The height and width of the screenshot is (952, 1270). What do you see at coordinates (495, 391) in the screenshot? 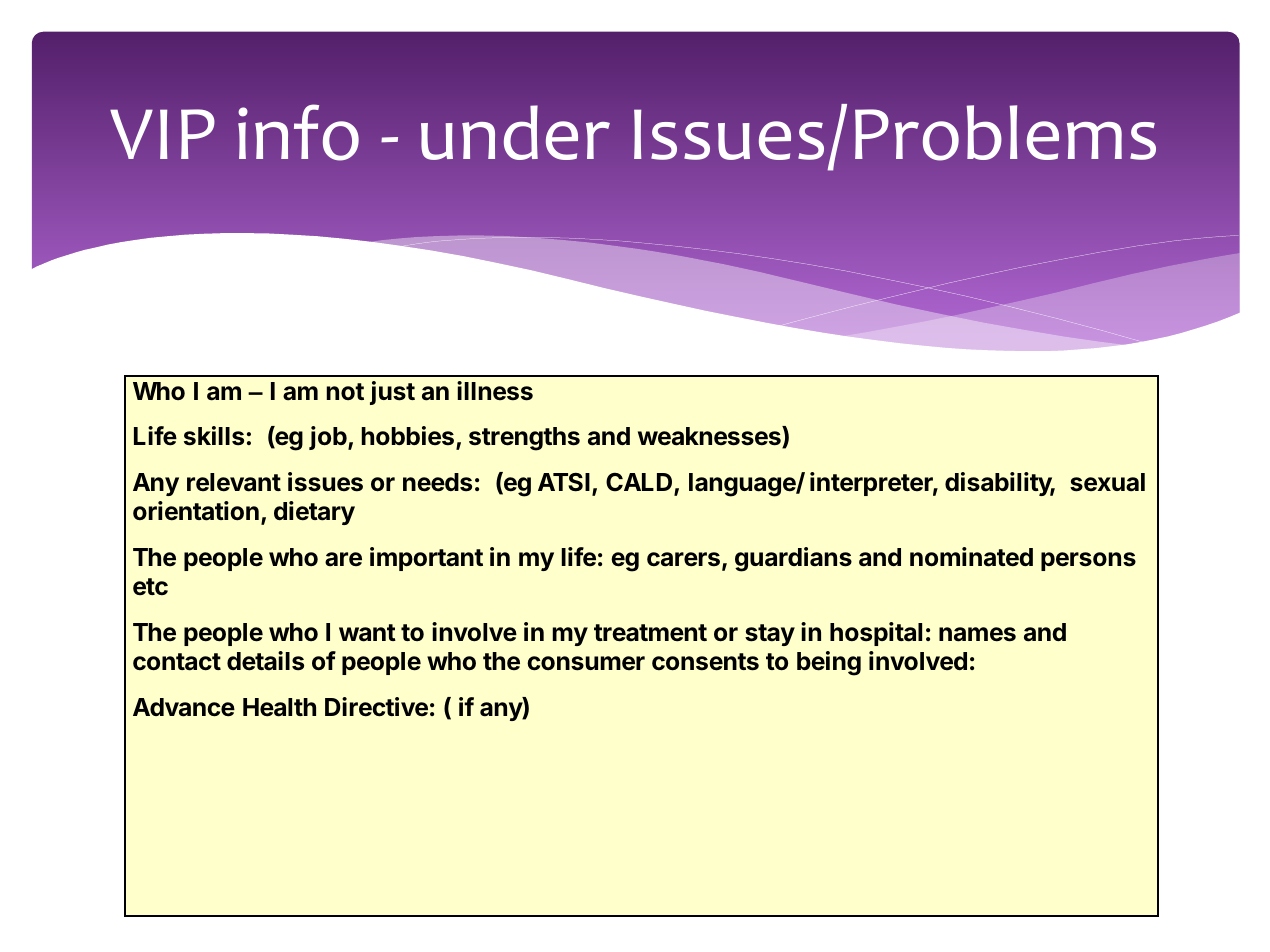
I see `illness` at bounding box center [495, 391].
